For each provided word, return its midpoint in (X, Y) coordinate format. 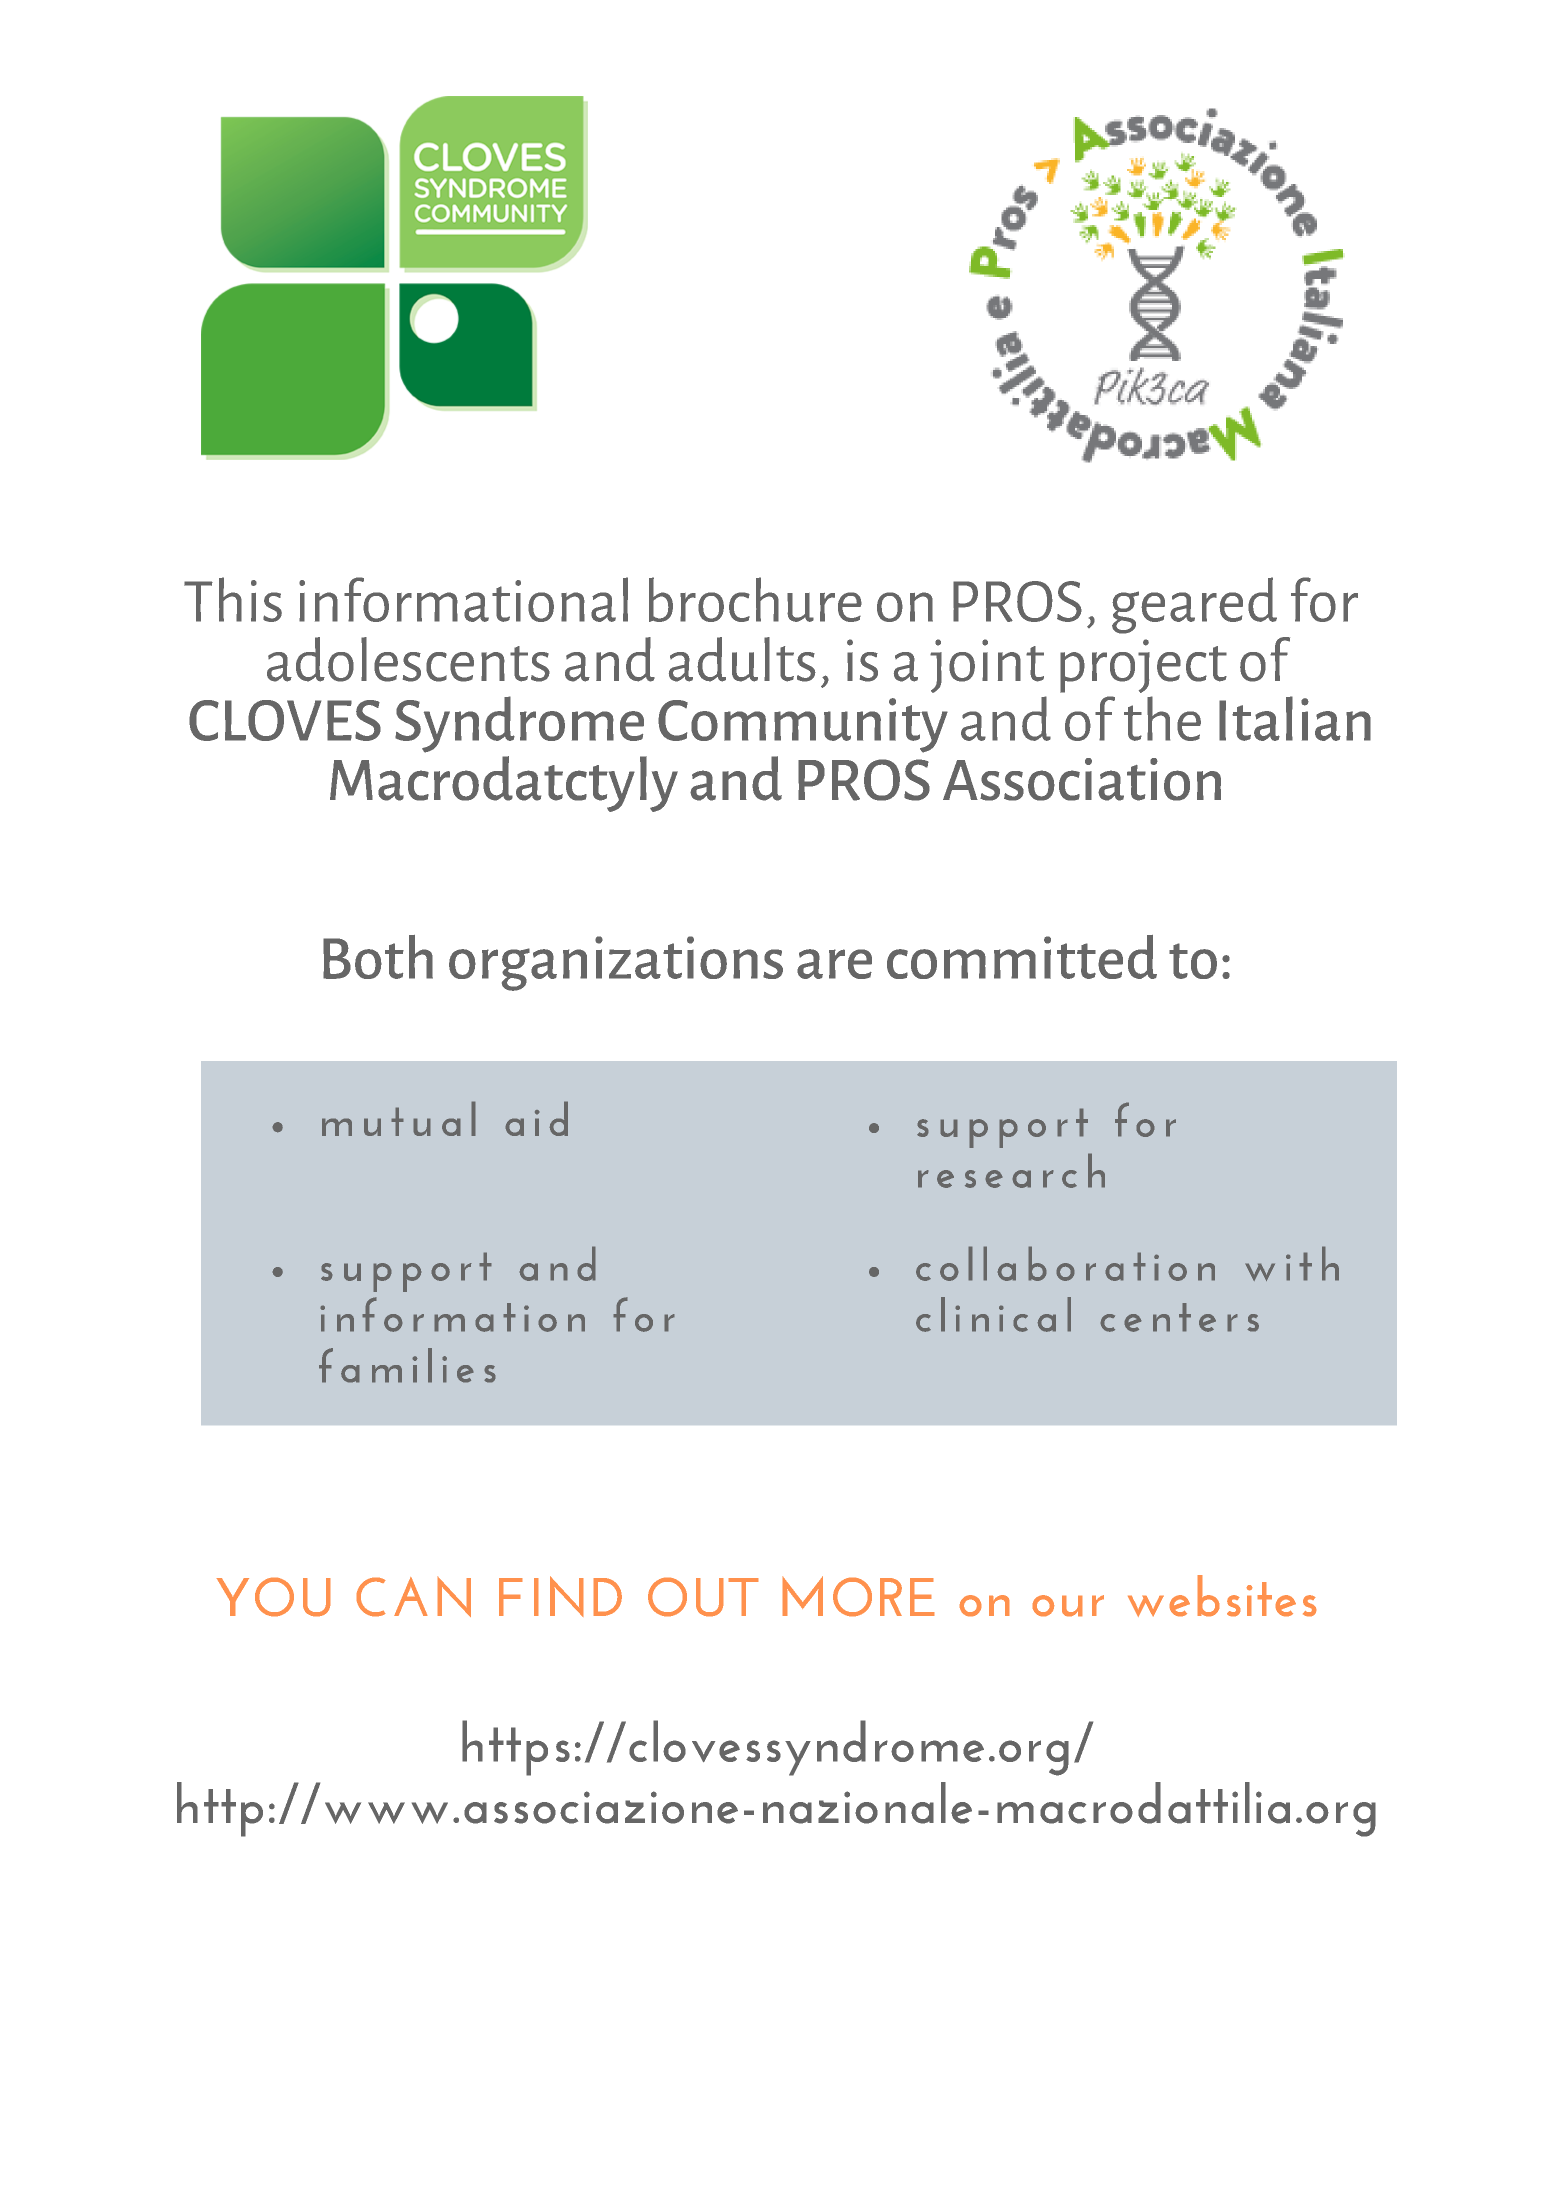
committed (1022, 957)
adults (742, 659)
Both (378, 957)
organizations (616, 963)
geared (1194, 605)
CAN (414, 1597)
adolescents (408, 659)
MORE (858, 1596)
